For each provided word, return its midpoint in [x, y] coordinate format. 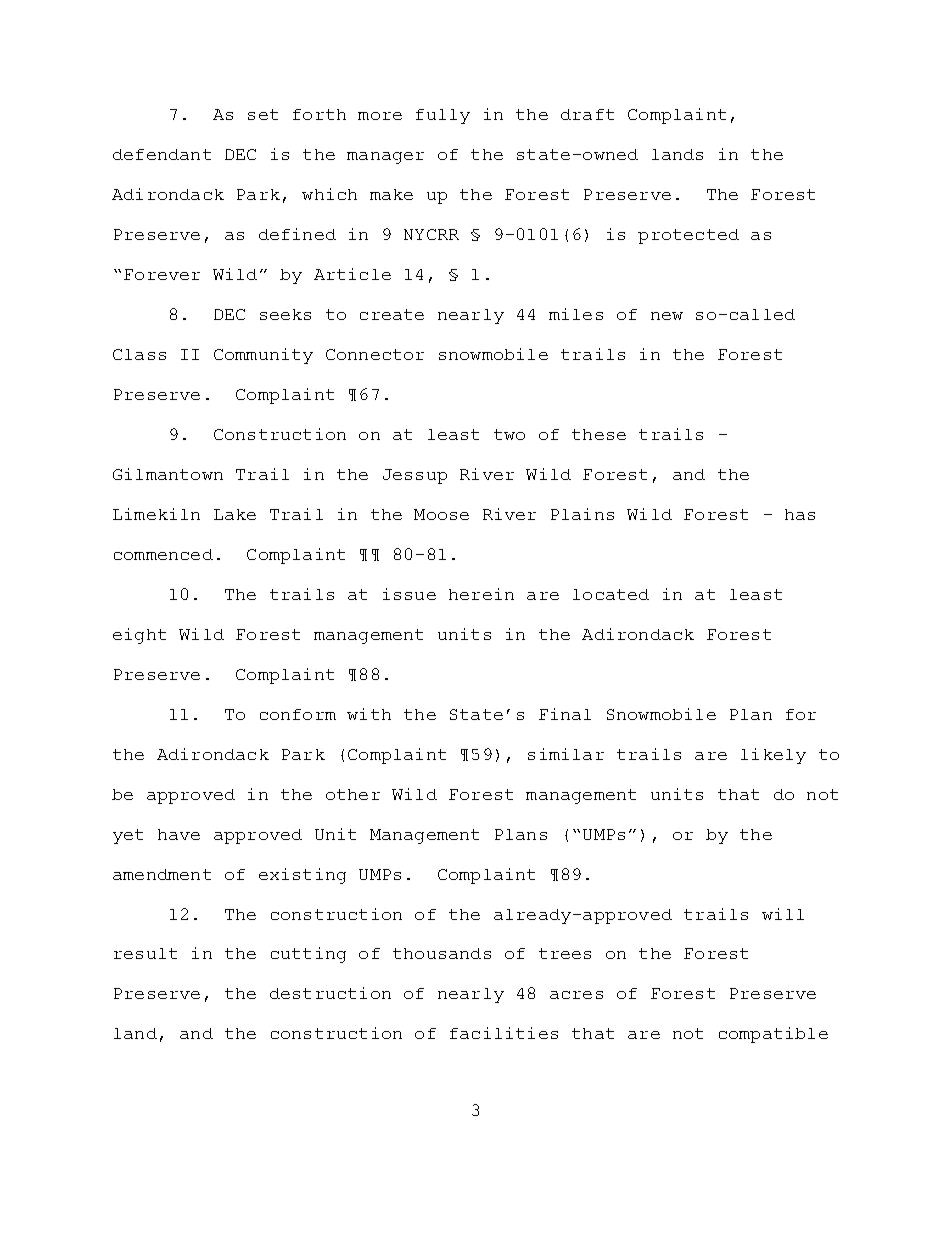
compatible [773, 1035]
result [145, 953]
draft [587, 114]
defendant [162, 154]
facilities [504, 1033]
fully [443, 116]
